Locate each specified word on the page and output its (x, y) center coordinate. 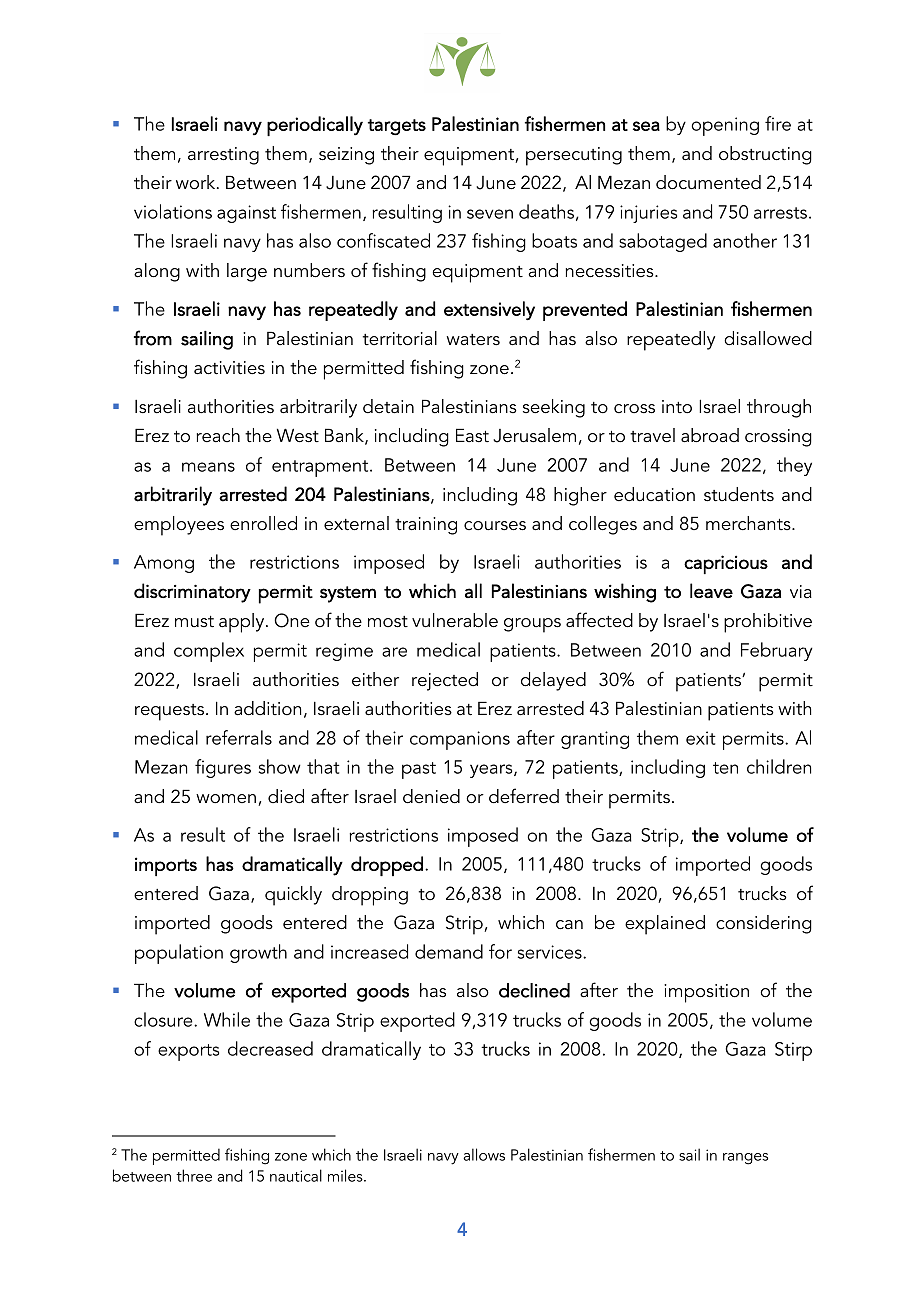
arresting (223, 156)
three (194, 1175)
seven (490, 214)
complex (209, 652)
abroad (710, 435)
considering (764, 924)
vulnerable (455, 620)
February (777, 651)
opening (725, 126)
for (500, 951)
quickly (293, 896)
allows (484, 1154)
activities (229, 368)
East (472, 435)
